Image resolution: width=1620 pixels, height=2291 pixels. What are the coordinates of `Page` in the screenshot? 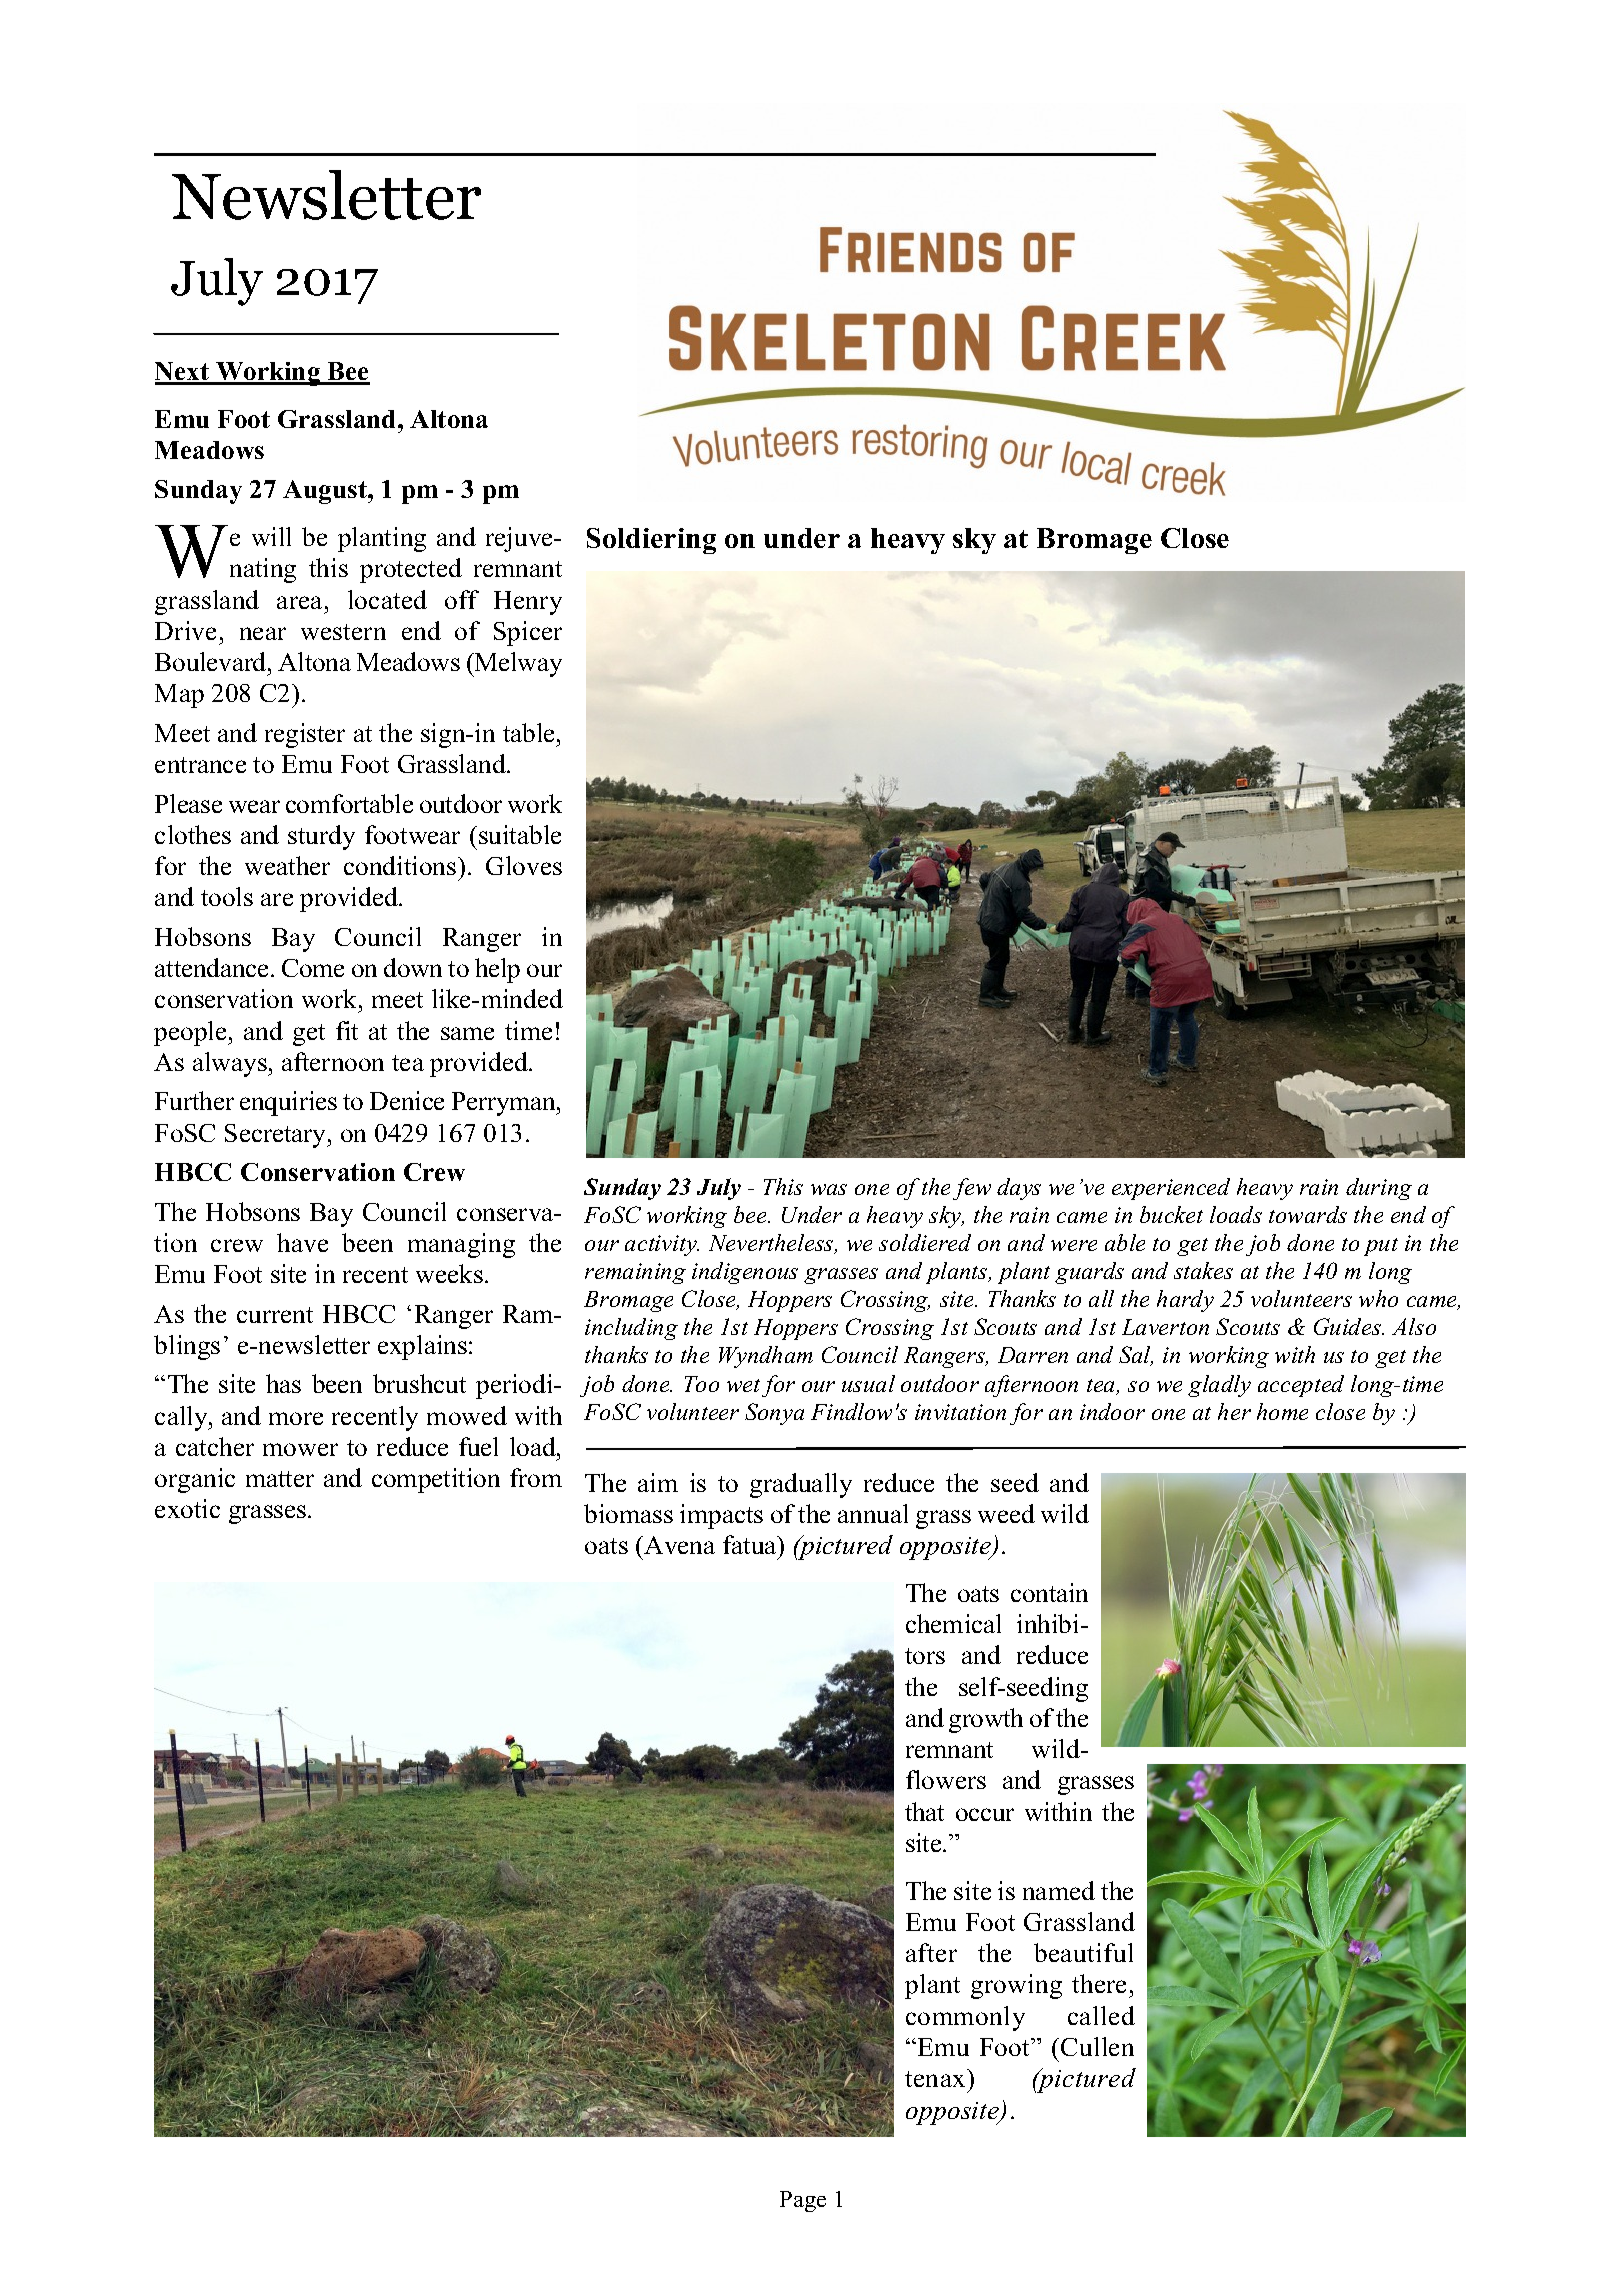 It's located at (803, 2201).
